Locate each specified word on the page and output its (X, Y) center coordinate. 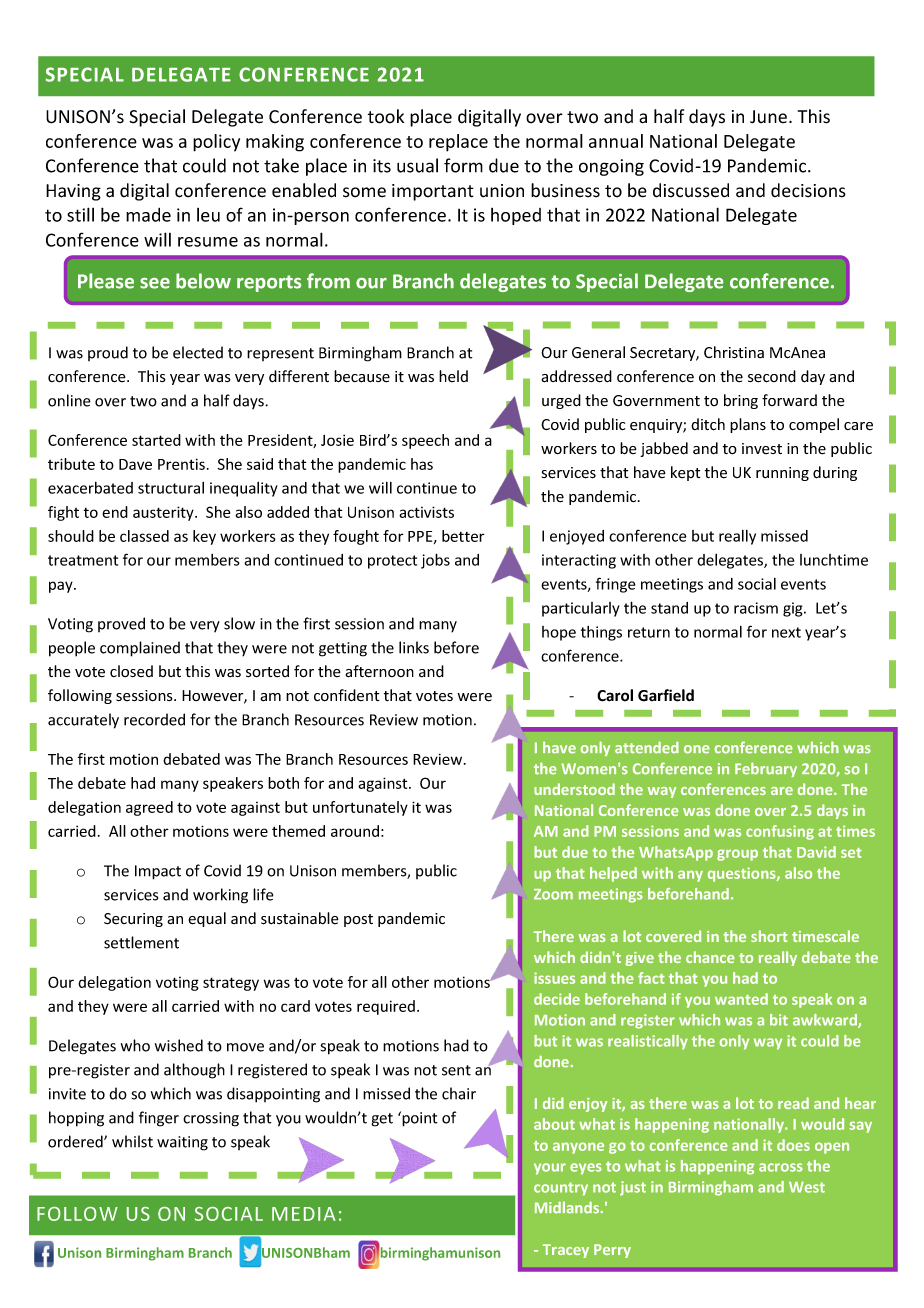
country (561, 1189)
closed (131, 671)
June (768, 117)
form (463, 165)
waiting (182, 1143)
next (786, 632)
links (414, 647)
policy (216, 143)
